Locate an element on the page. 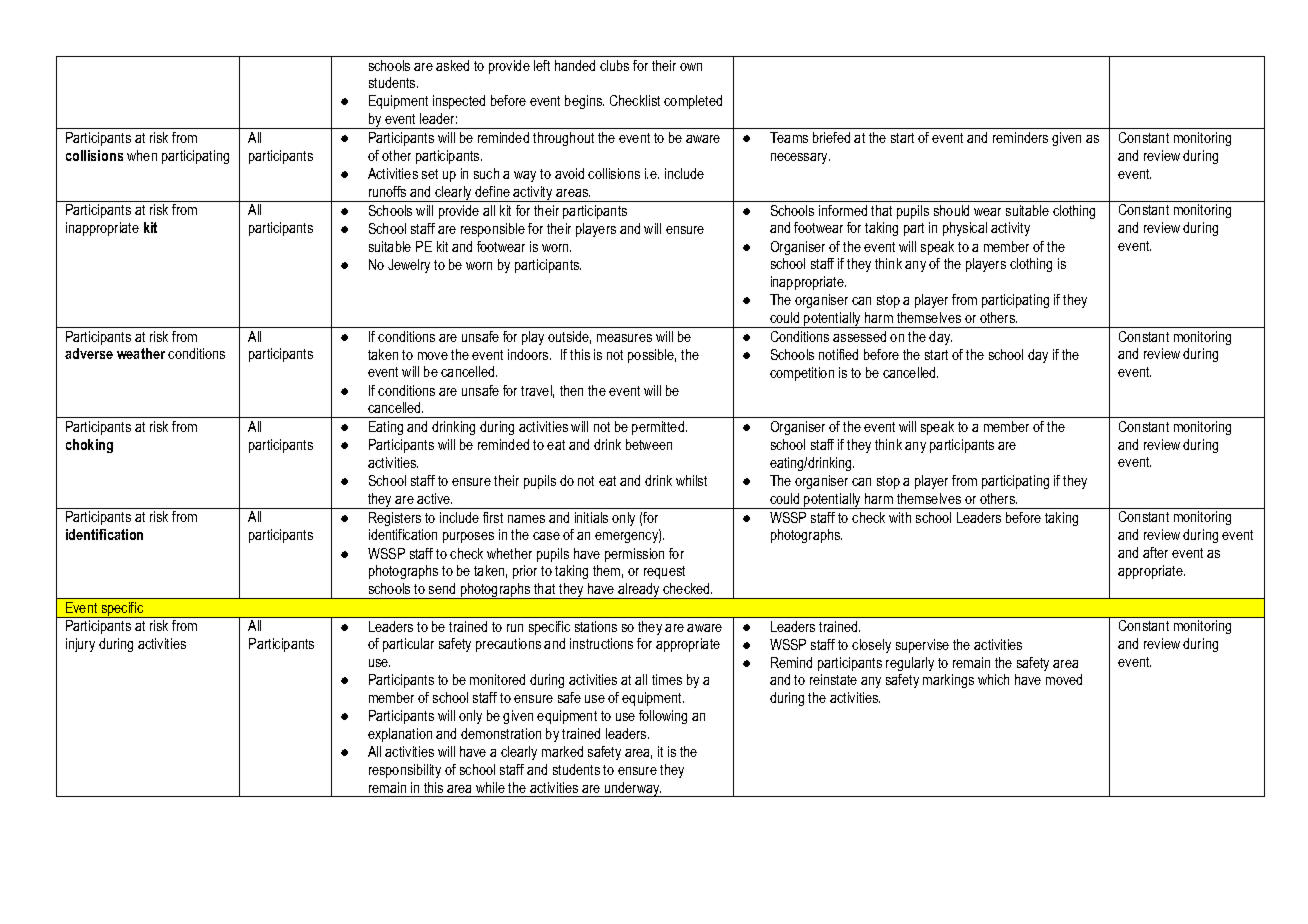 The image size is (1308, 924). permitted is located at coordinates (659, 428).
